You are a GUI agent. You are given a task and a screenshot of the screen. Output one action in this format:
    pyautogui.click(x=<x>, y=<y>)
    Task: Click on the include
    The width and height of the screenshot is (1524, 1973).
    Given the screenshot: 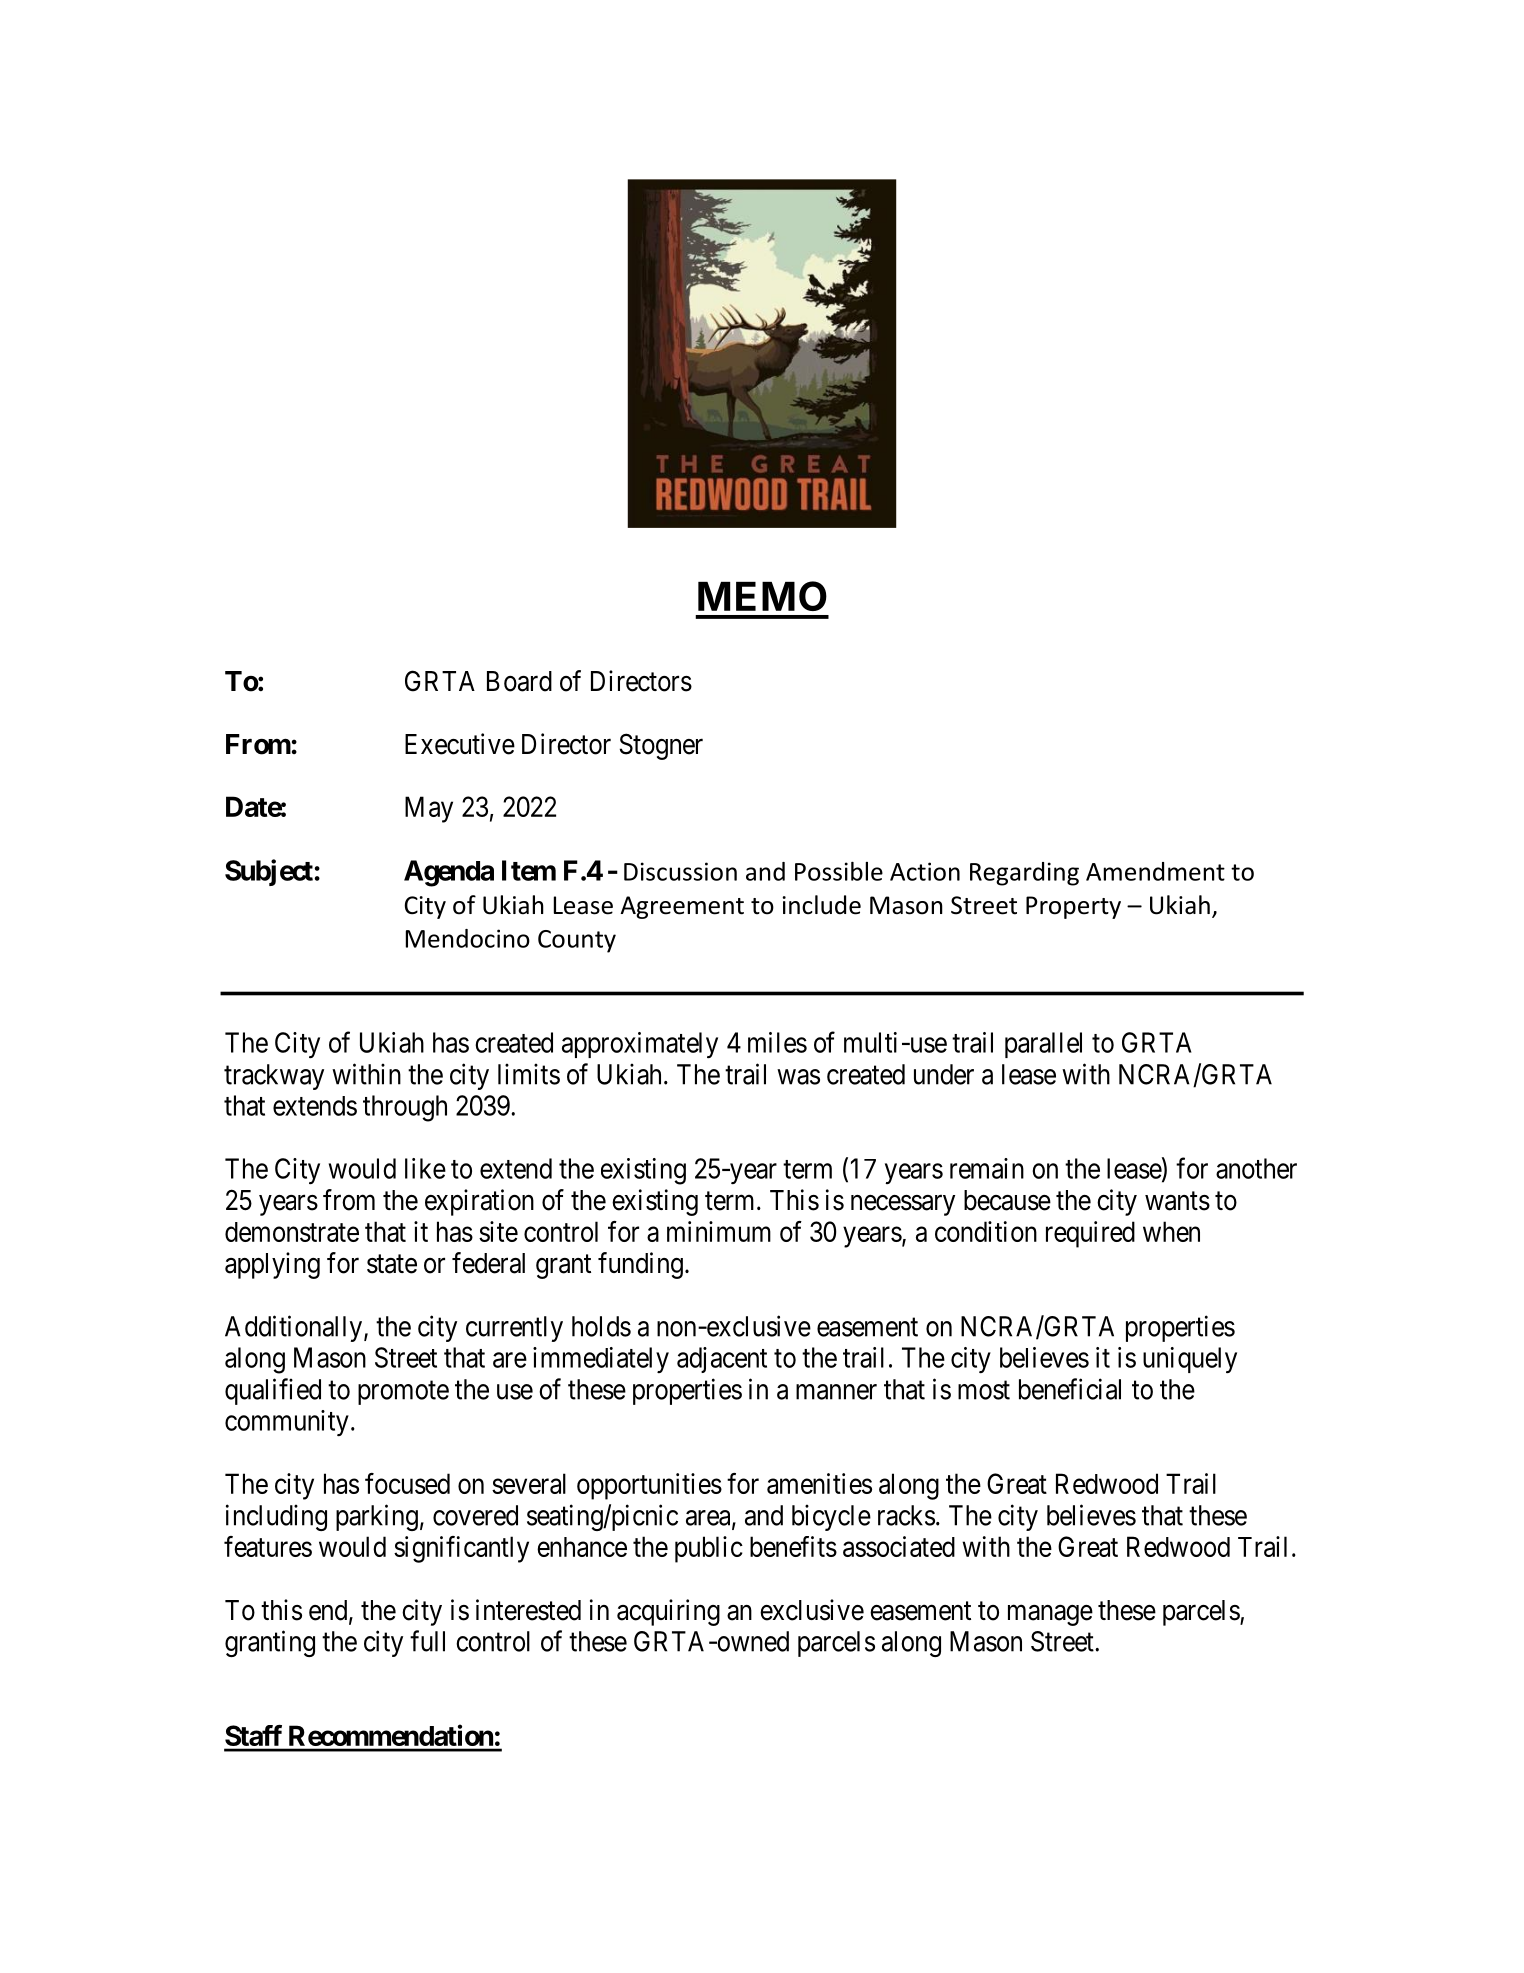 What is the action you would take?
    pyautogui.click(x=822, y=905)
